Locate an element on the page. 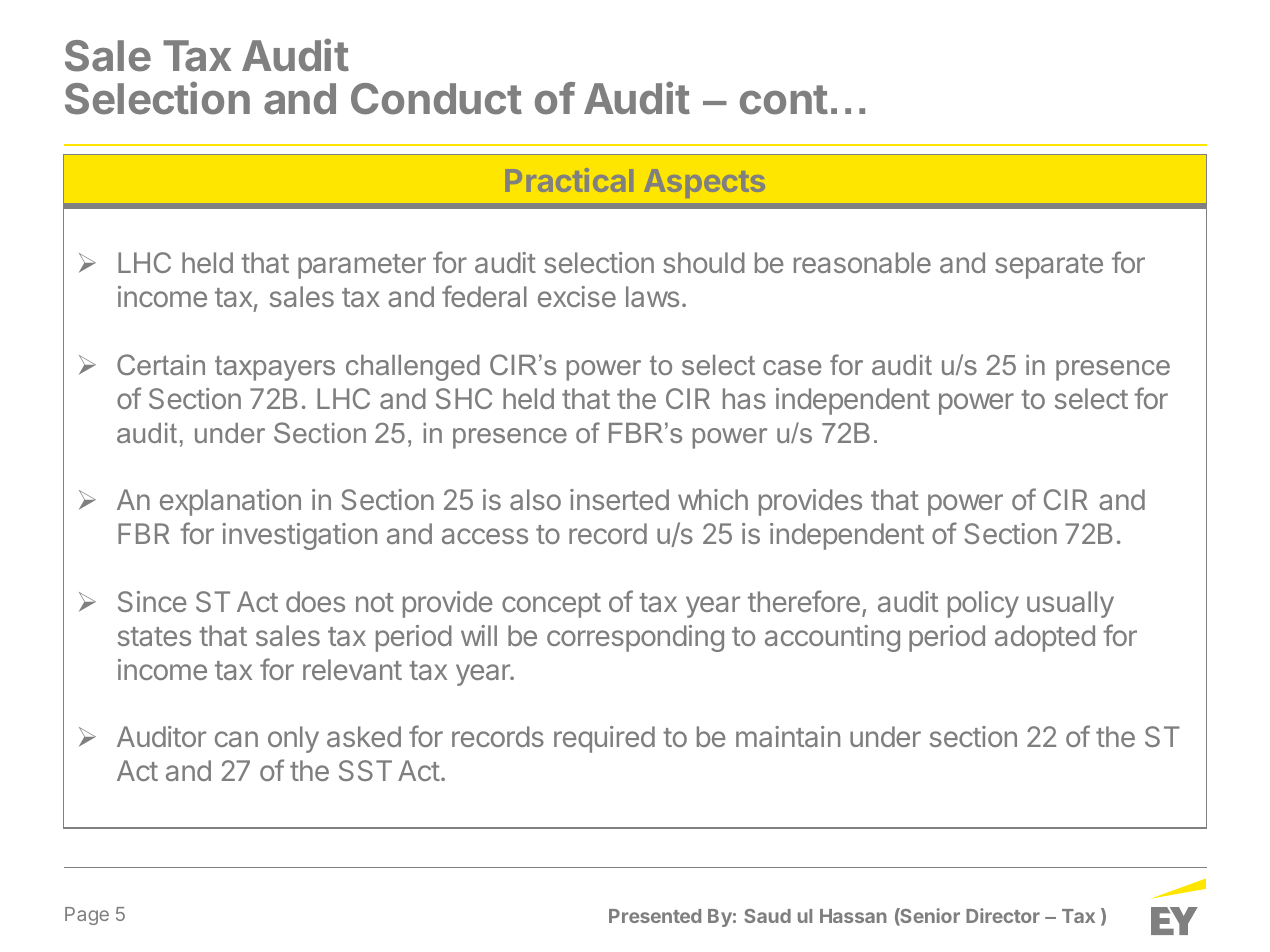  Page is located at coordinates (87, 916).
